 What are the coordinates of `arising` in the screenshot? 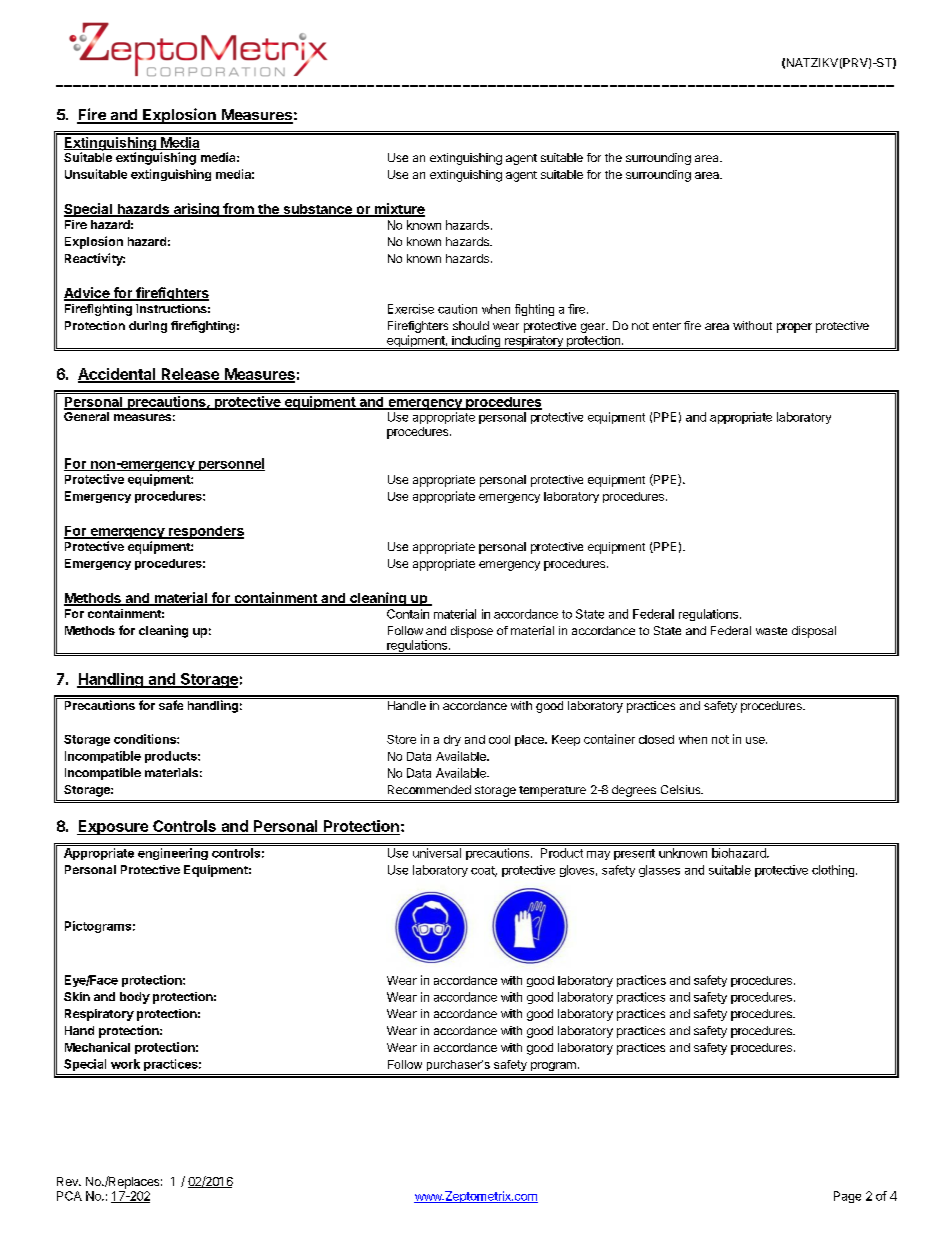 It's located at (196, 210).
